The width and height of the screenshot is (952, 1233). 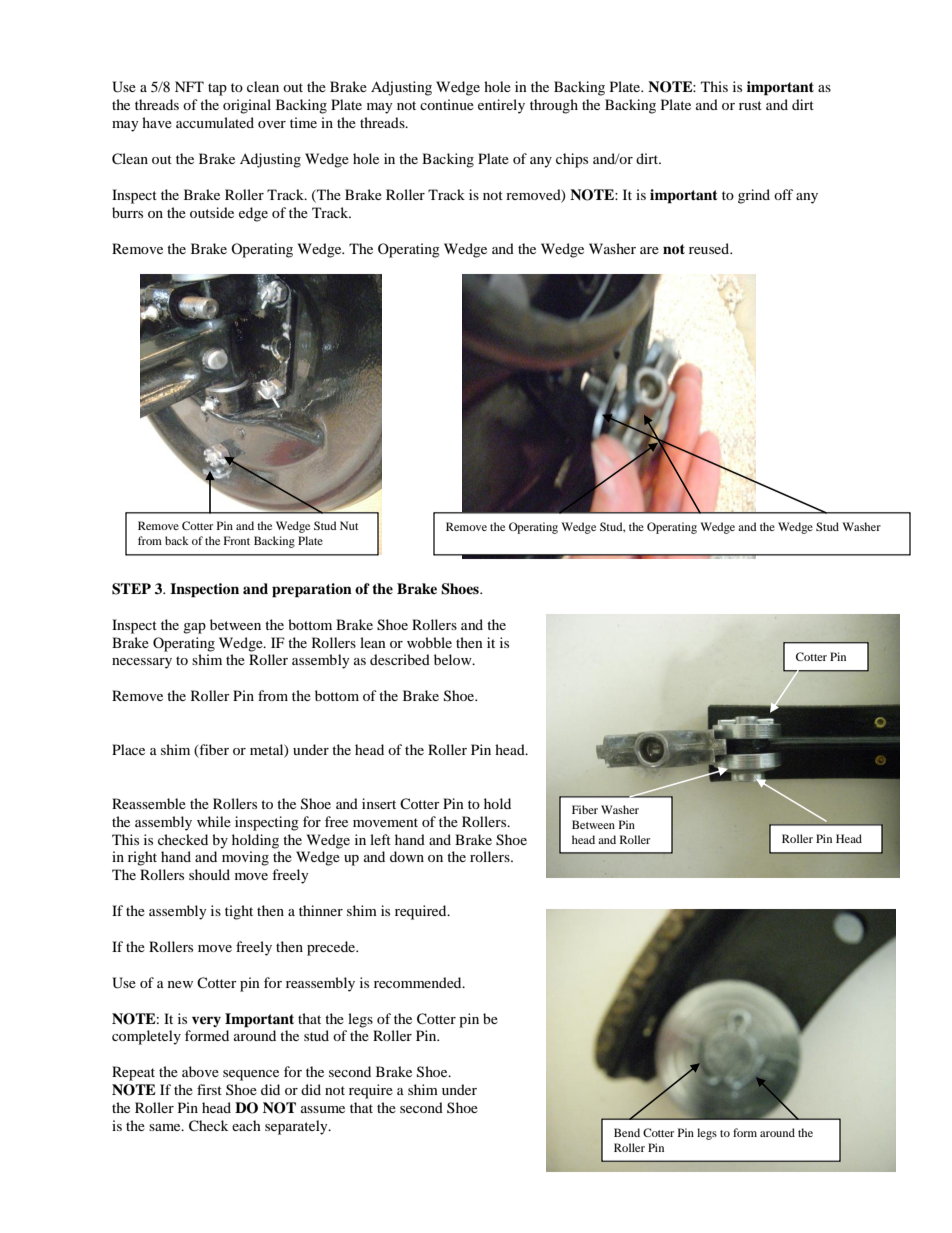 I want to click on first, so click(x=209, y=1089).
